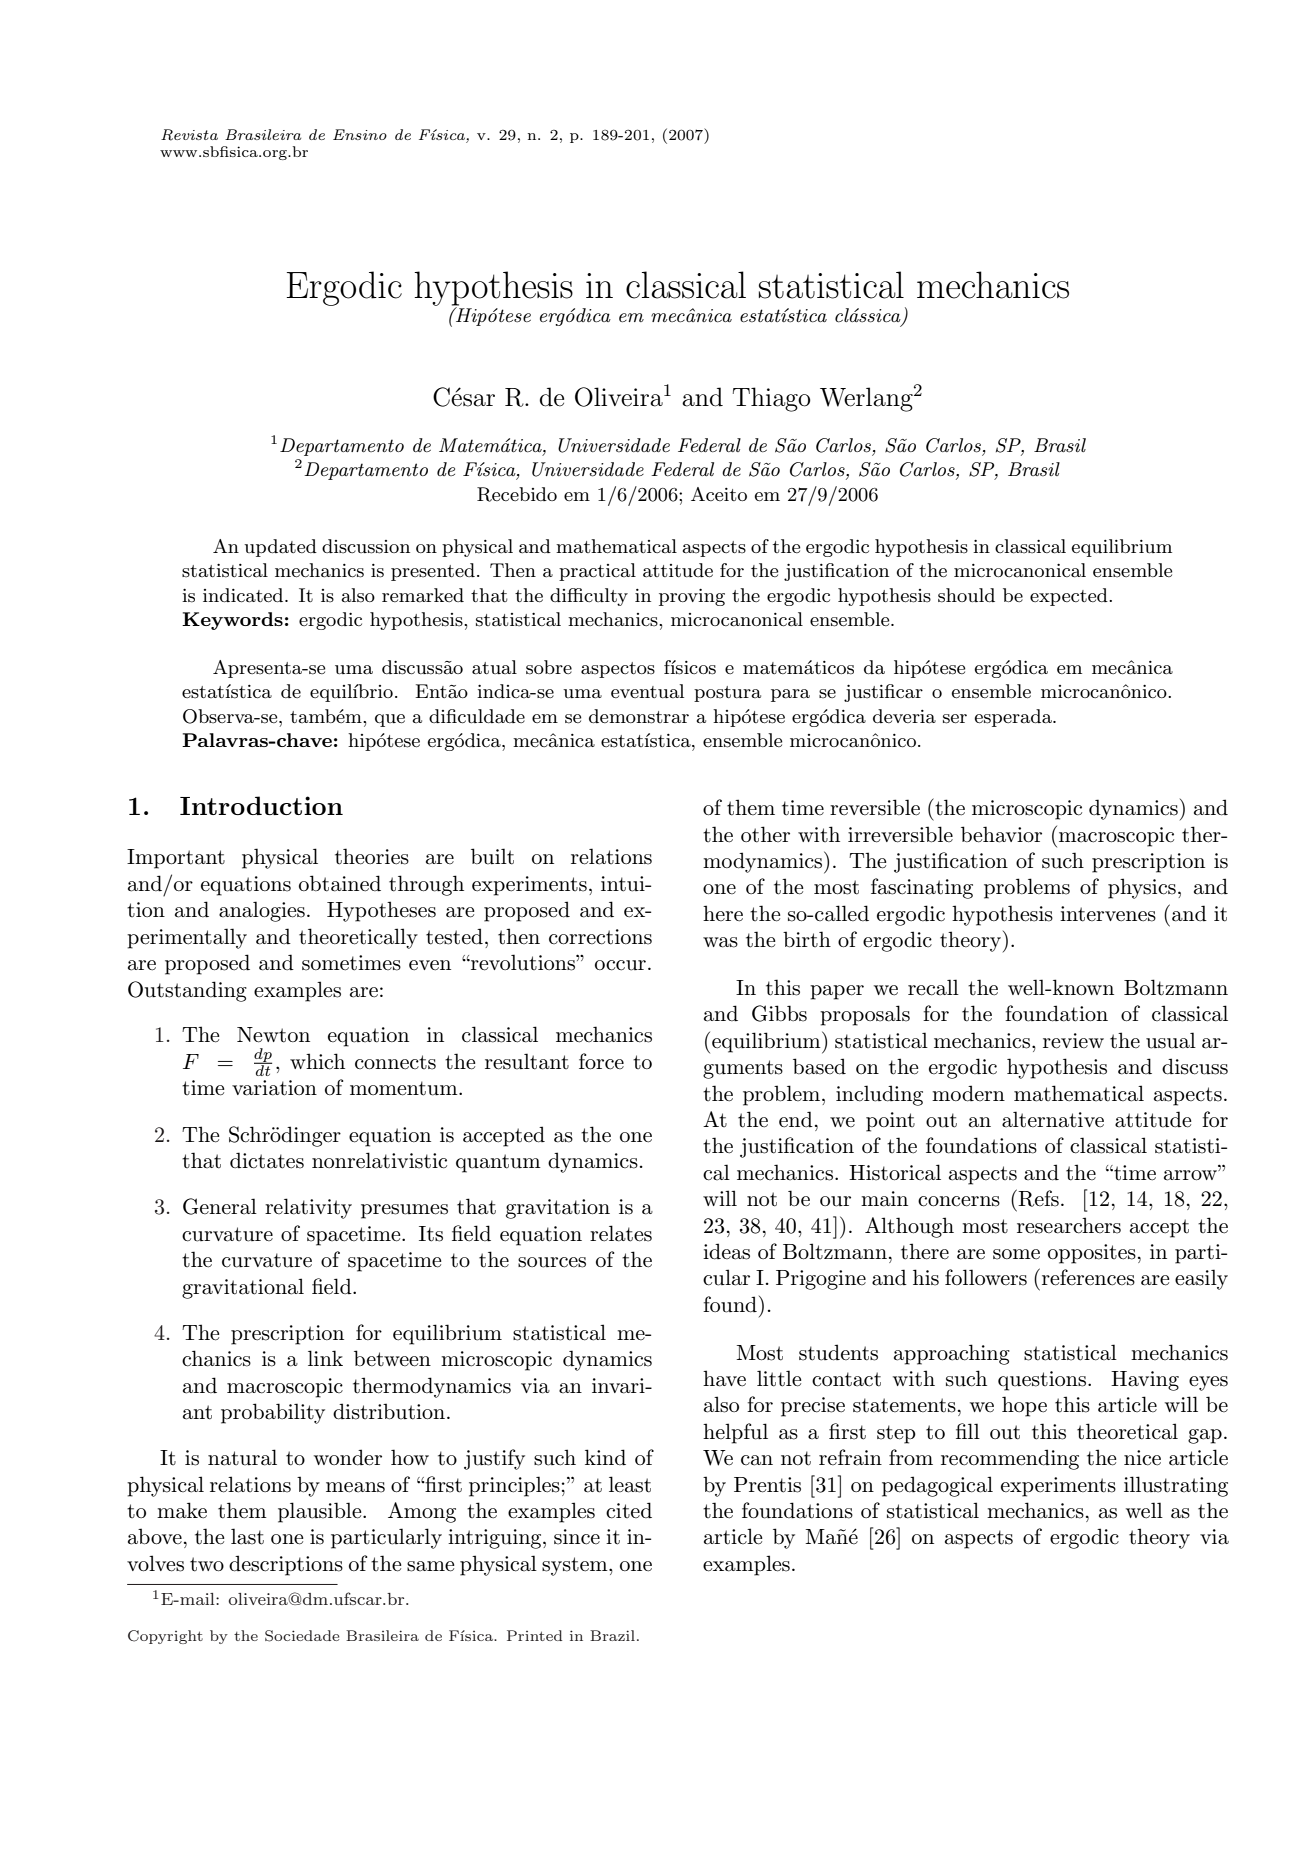 This screenshot has width=1314, height=1860. What do you see at coordinates (262, 911) in the screenshot?
I see `analogies` at bounding box center [262, 911].
